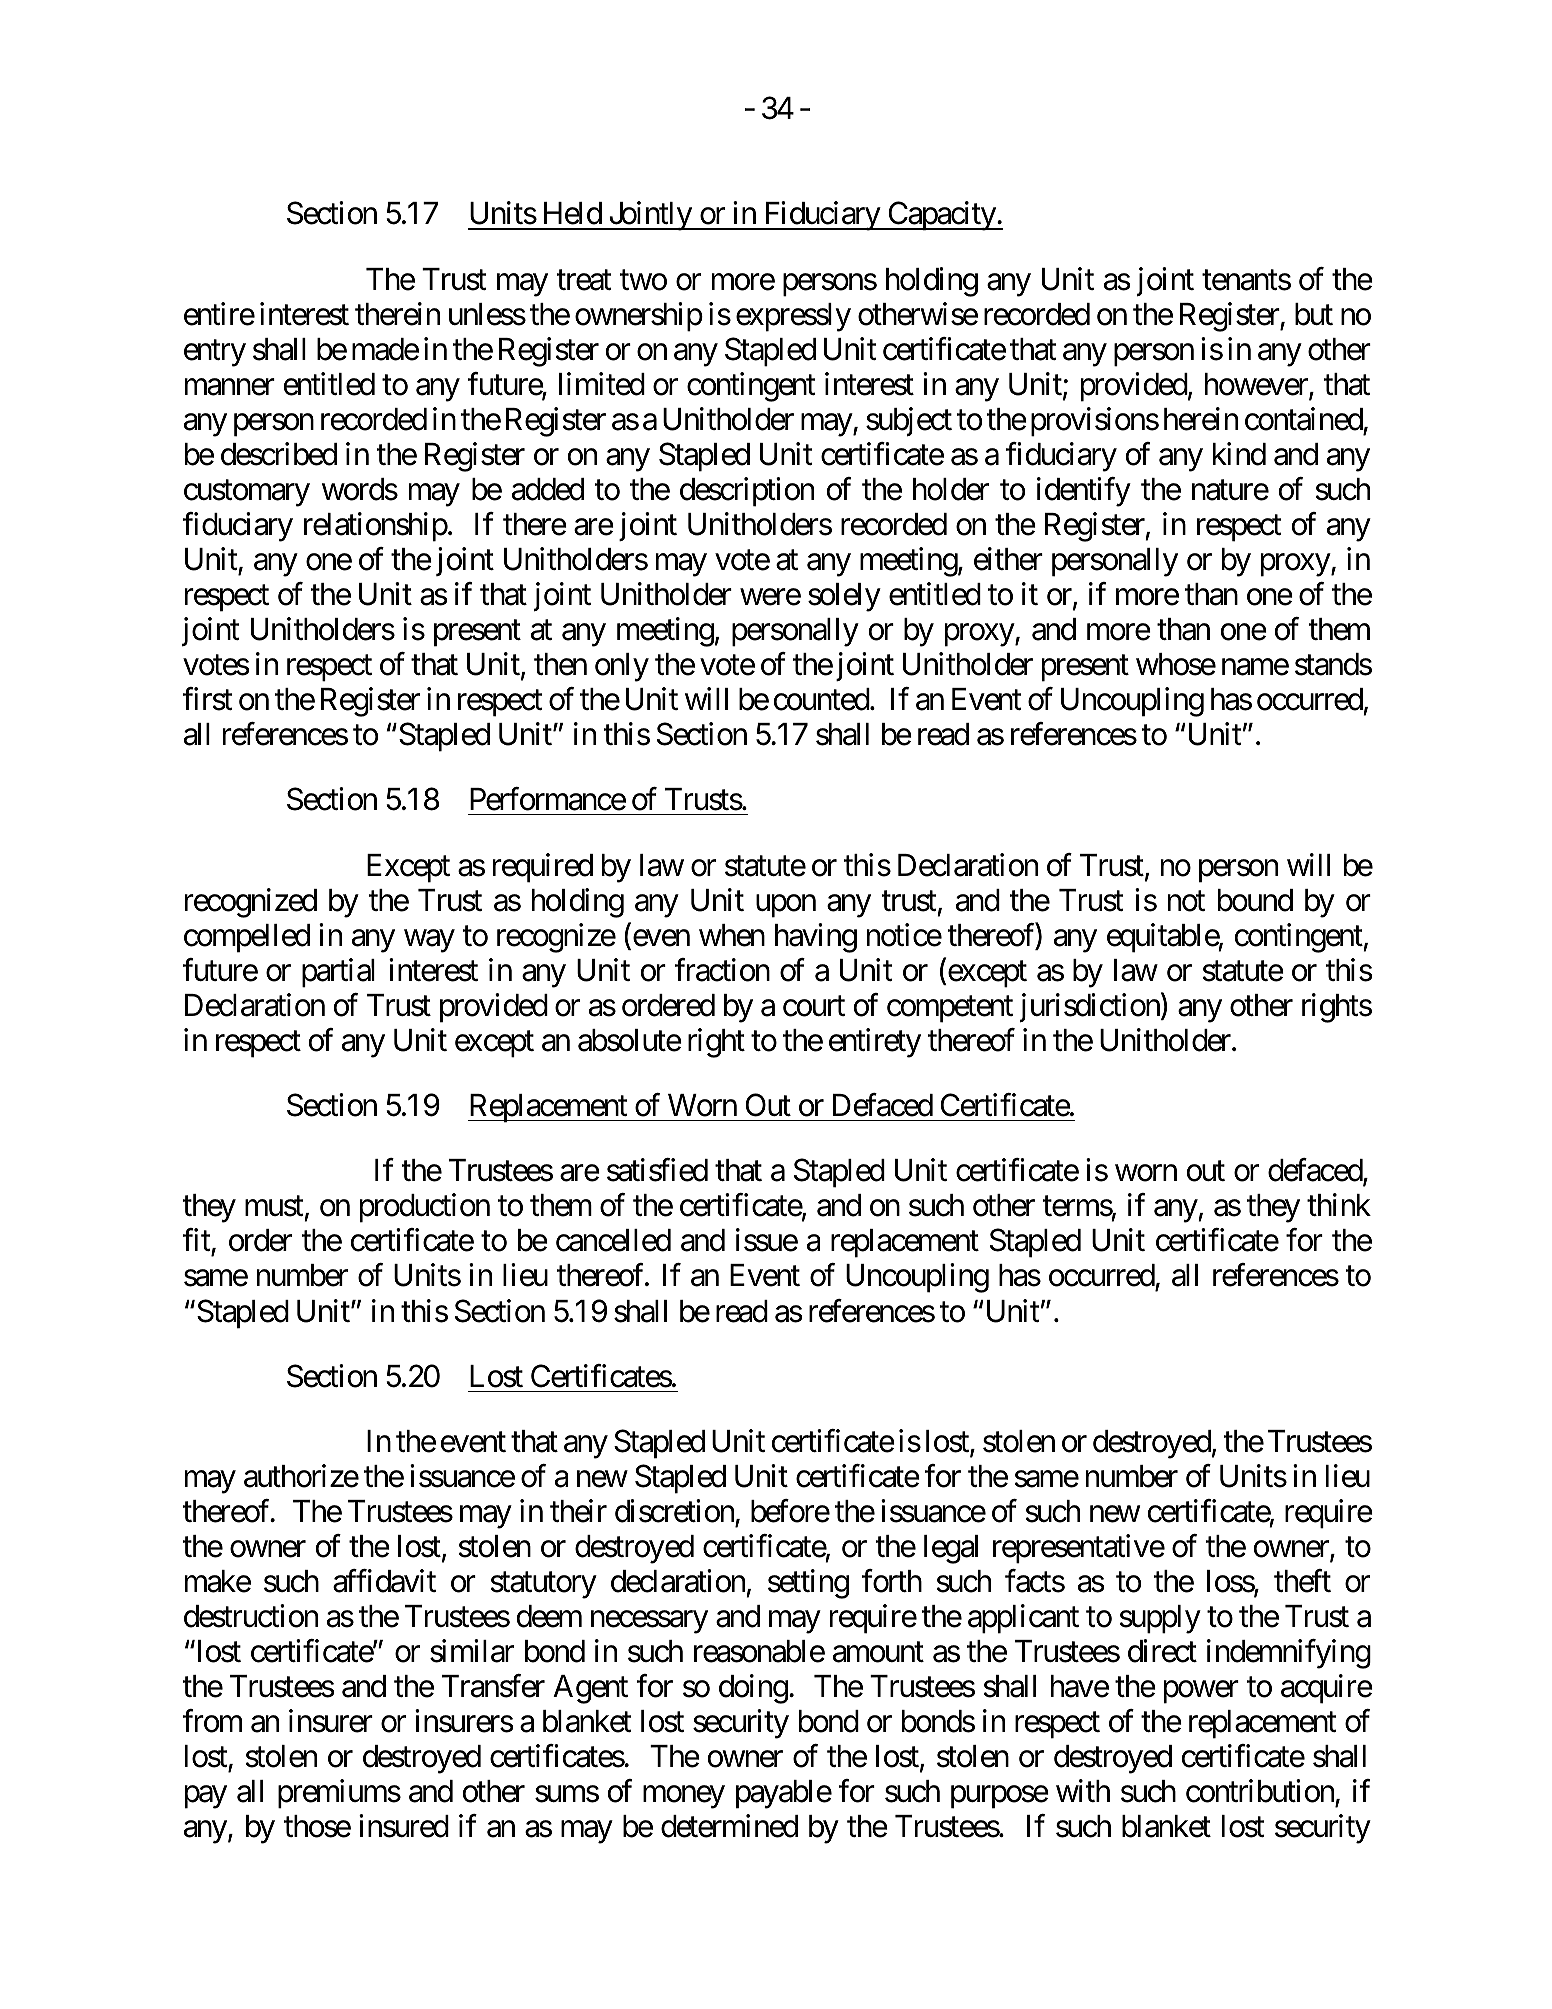  What do you see at coordinates (197, 1242) in the page?
I see `fit` at bounding box center [197, 1242].
